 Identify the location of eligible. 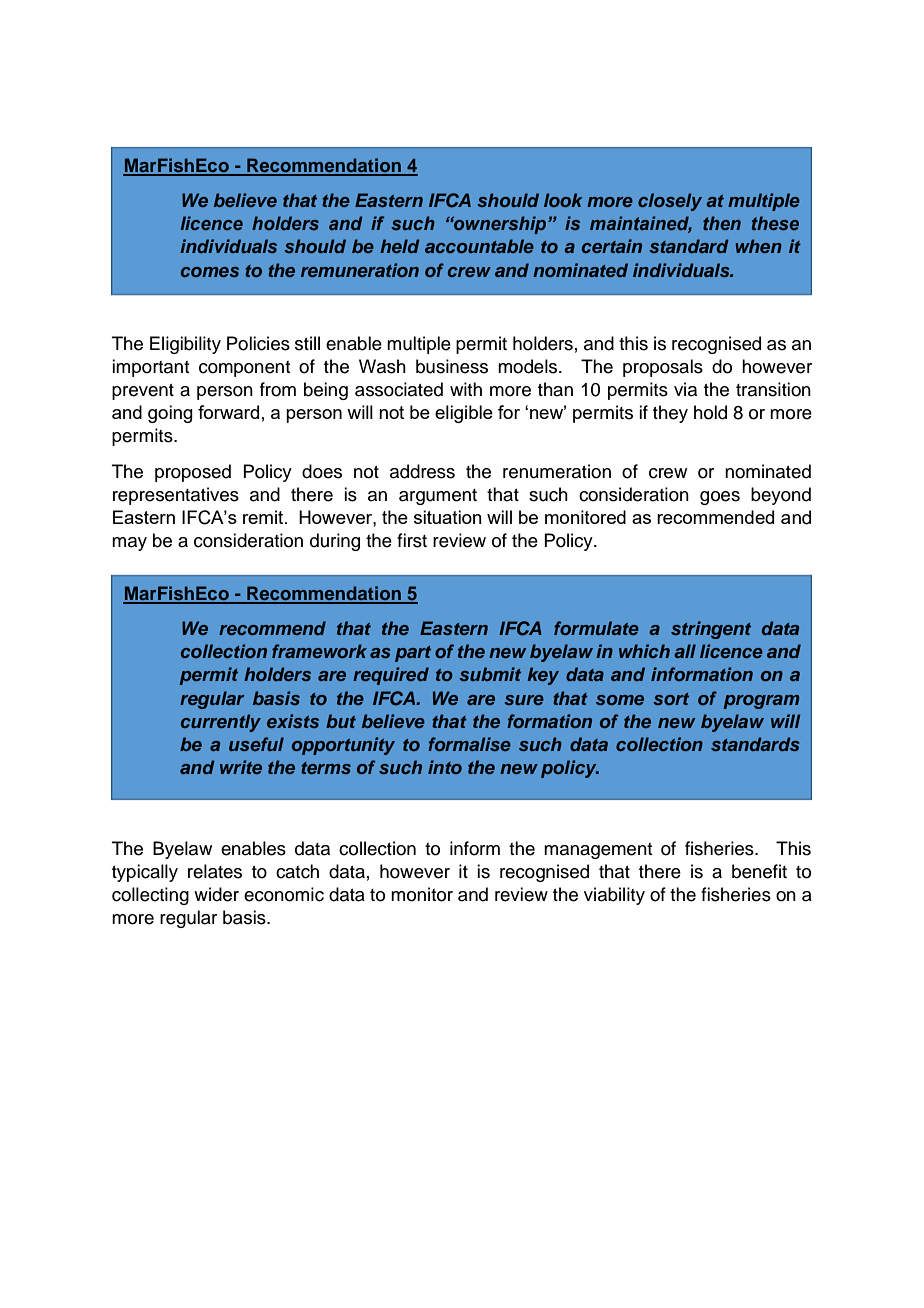
(464, 414).
